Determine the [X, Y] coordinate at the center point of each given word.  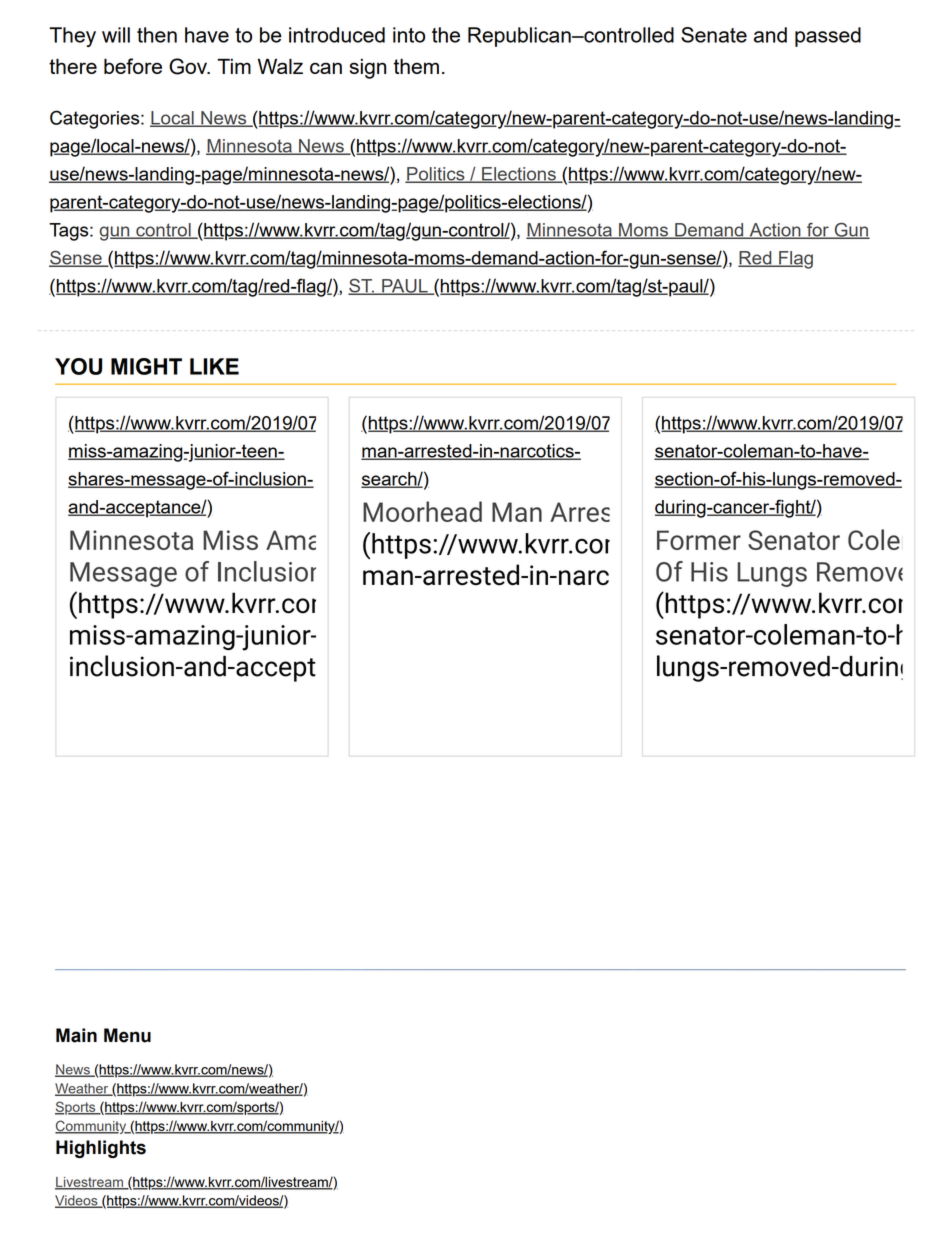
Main [76, 1035]
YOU [78, 366]
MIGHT [146, 366]
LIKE [214, 366]
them [416, 66]
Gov [189, 66]
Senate [714, 35]
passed [828, 37]
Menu [127, 1035]
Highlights [101, 1149]
